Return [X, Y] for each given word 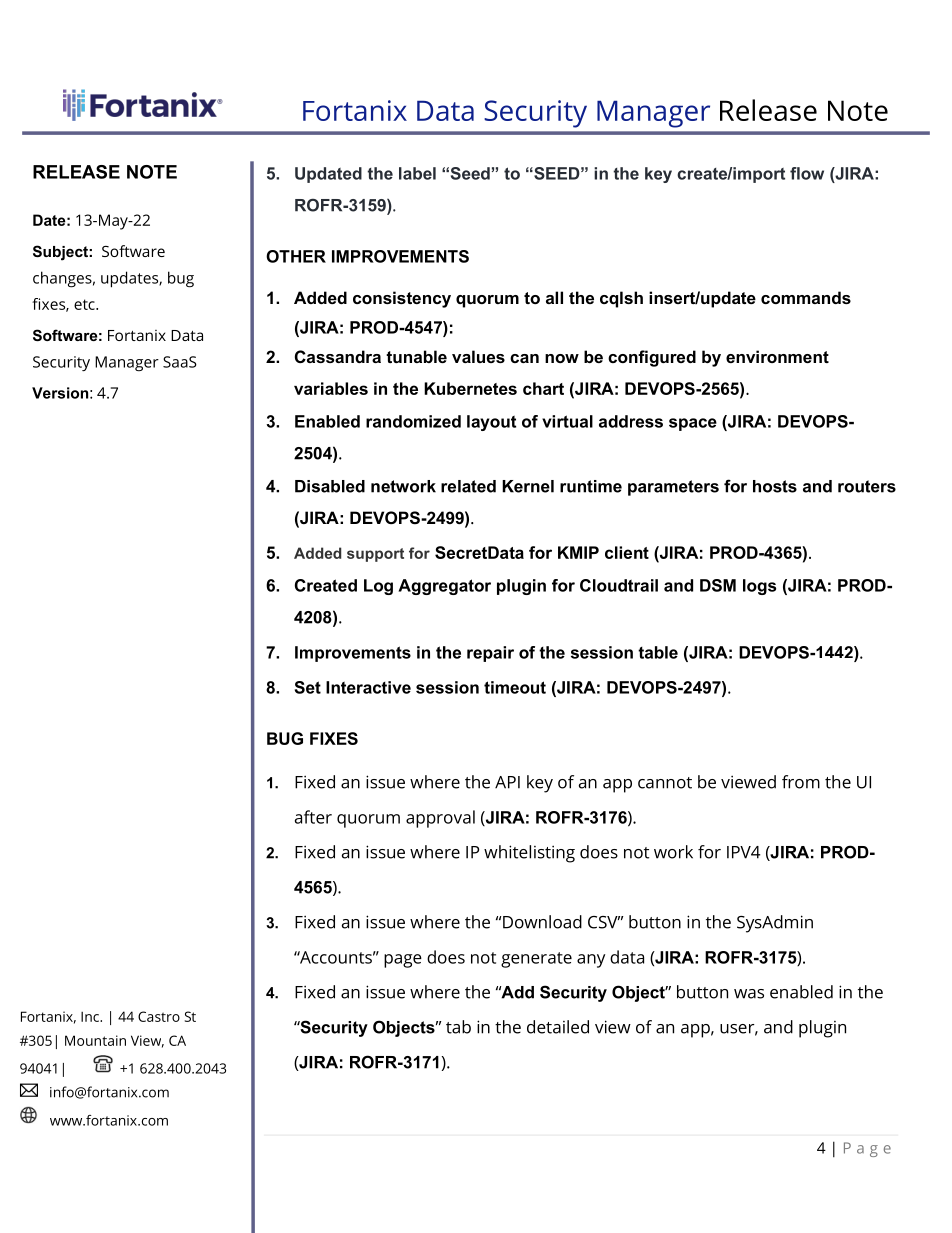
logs [759, 587]
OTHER [296, 256]
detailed [558, 1027]
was [749, 994]
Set [308, 687]
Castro [159, 1016]
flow [807, 173]
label [417, 173]
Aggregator [444, 587]
